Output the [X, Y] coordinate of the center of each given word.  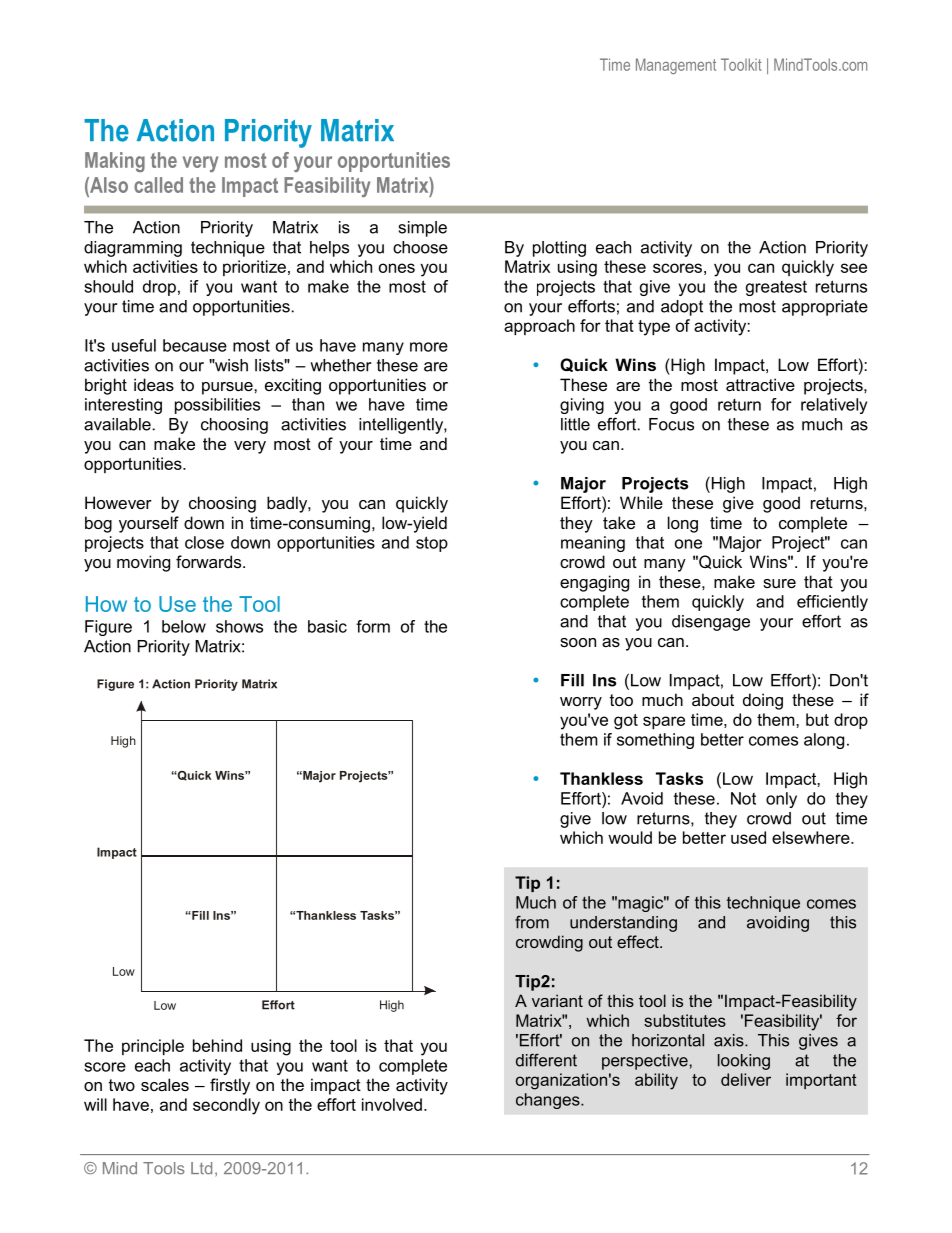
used [748, 837]
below [184, 626]
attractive [760, 384]
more [429, 347]
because [195, 345]
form [373, 626]
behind [217, 1045]
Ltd [201, 1168]
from [532, 922]
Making [115, 162]
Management [676, 66]
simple [423, 229]
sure [779, 583]
